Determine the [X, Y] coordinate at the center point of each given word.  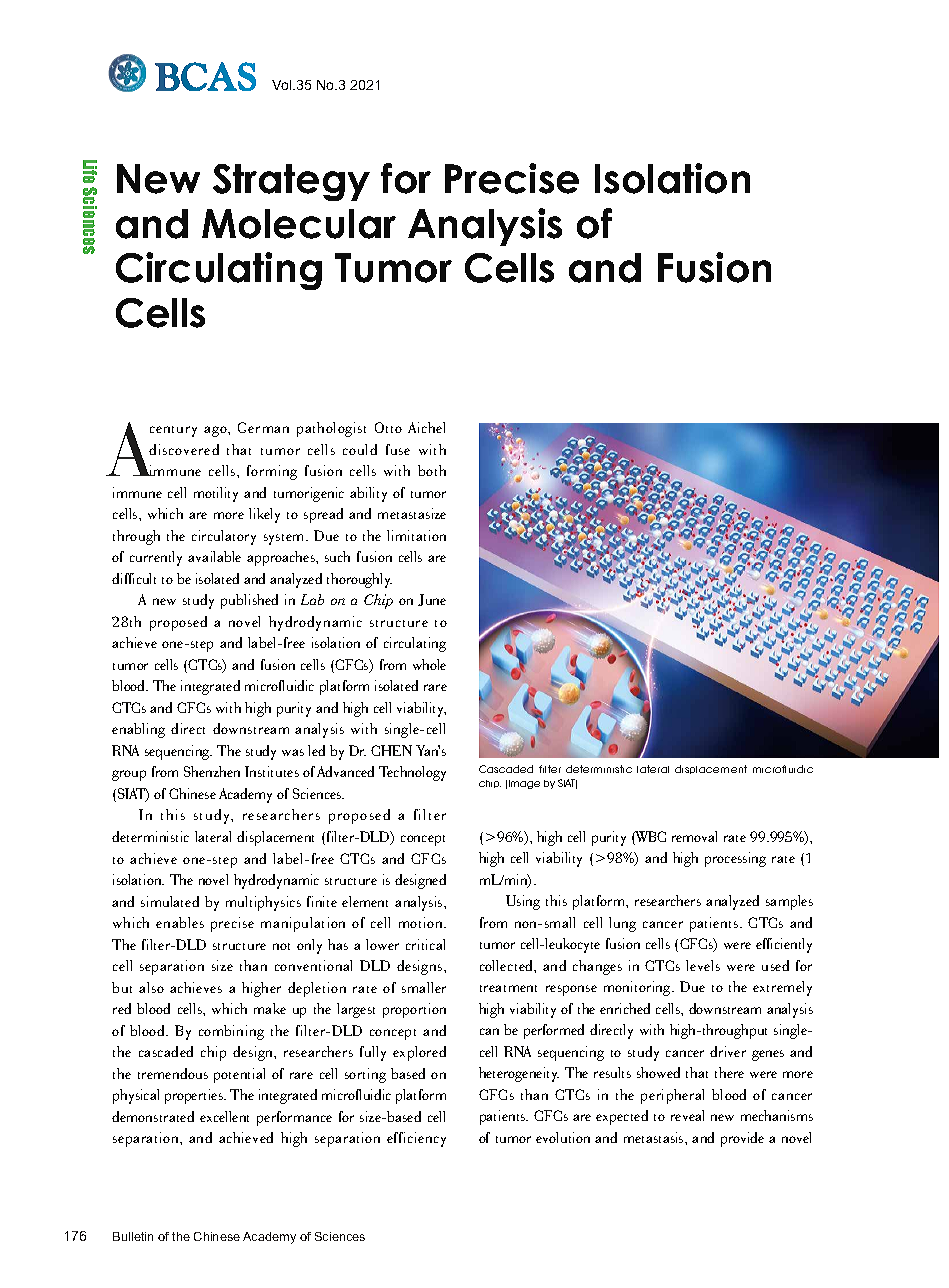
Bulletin [133, 1236]
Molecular [299, 224]
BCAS [205, 76]
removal [694, 836]
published [249, 601]
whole [429, 664]
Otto [388, 427]
